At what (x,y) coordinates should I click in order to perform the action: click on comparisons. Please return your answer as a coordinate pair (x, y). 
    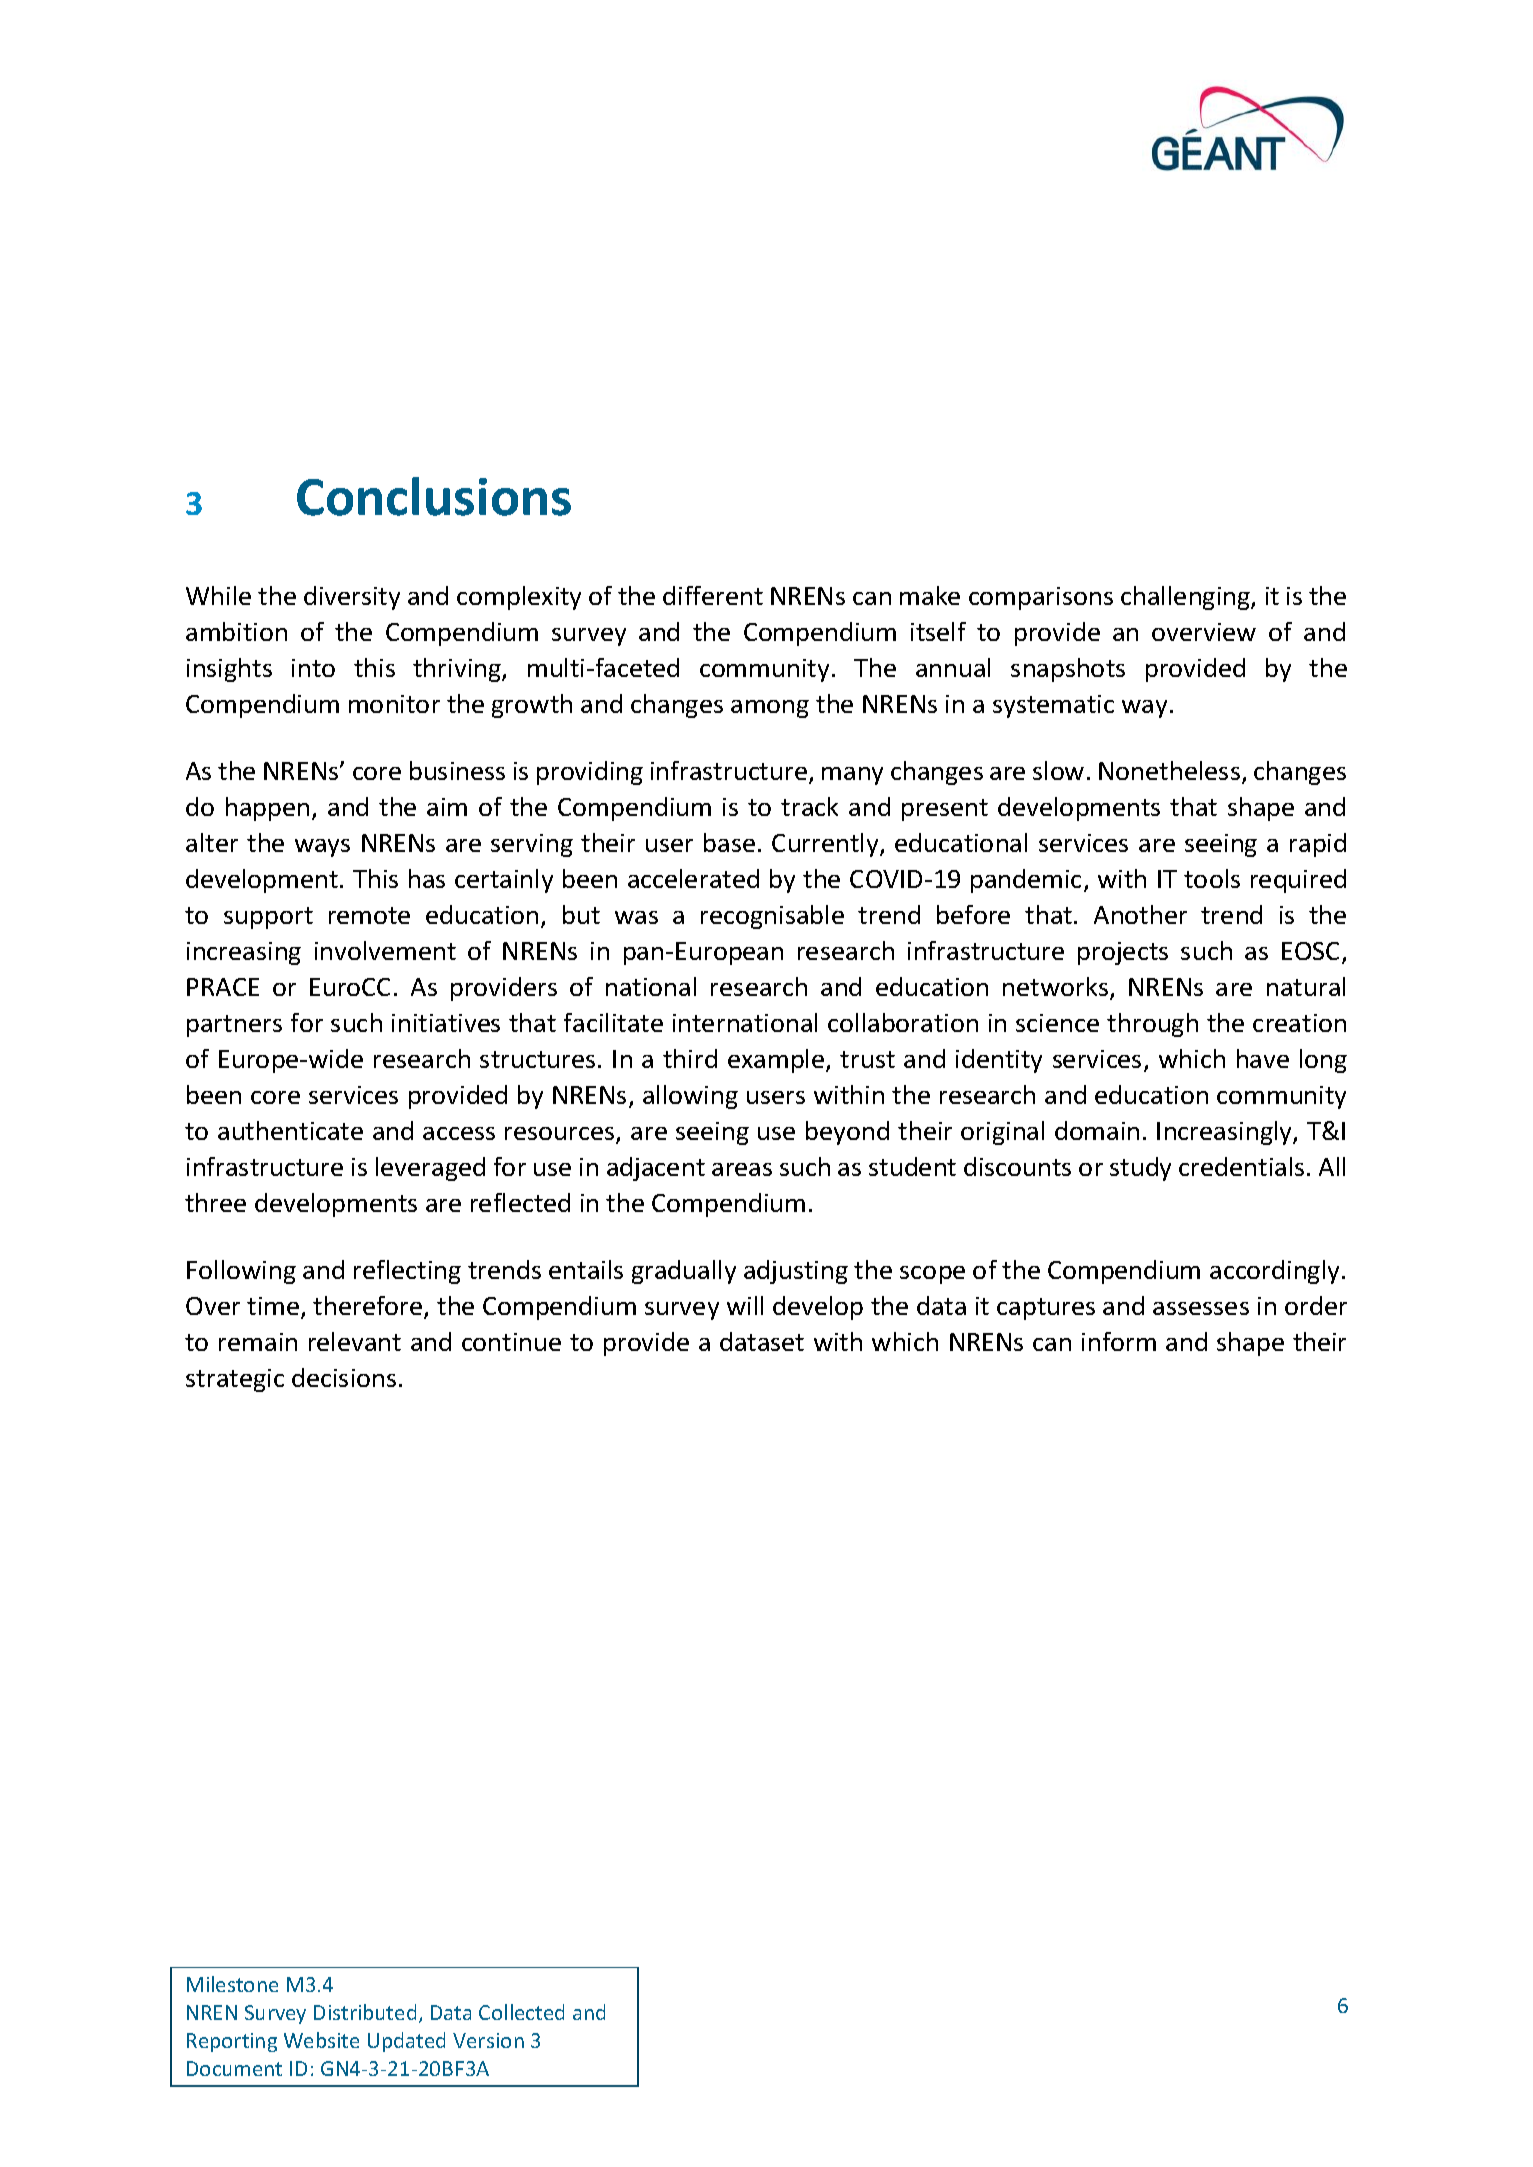
    Looking at the image, I should click on (1041, 598).
